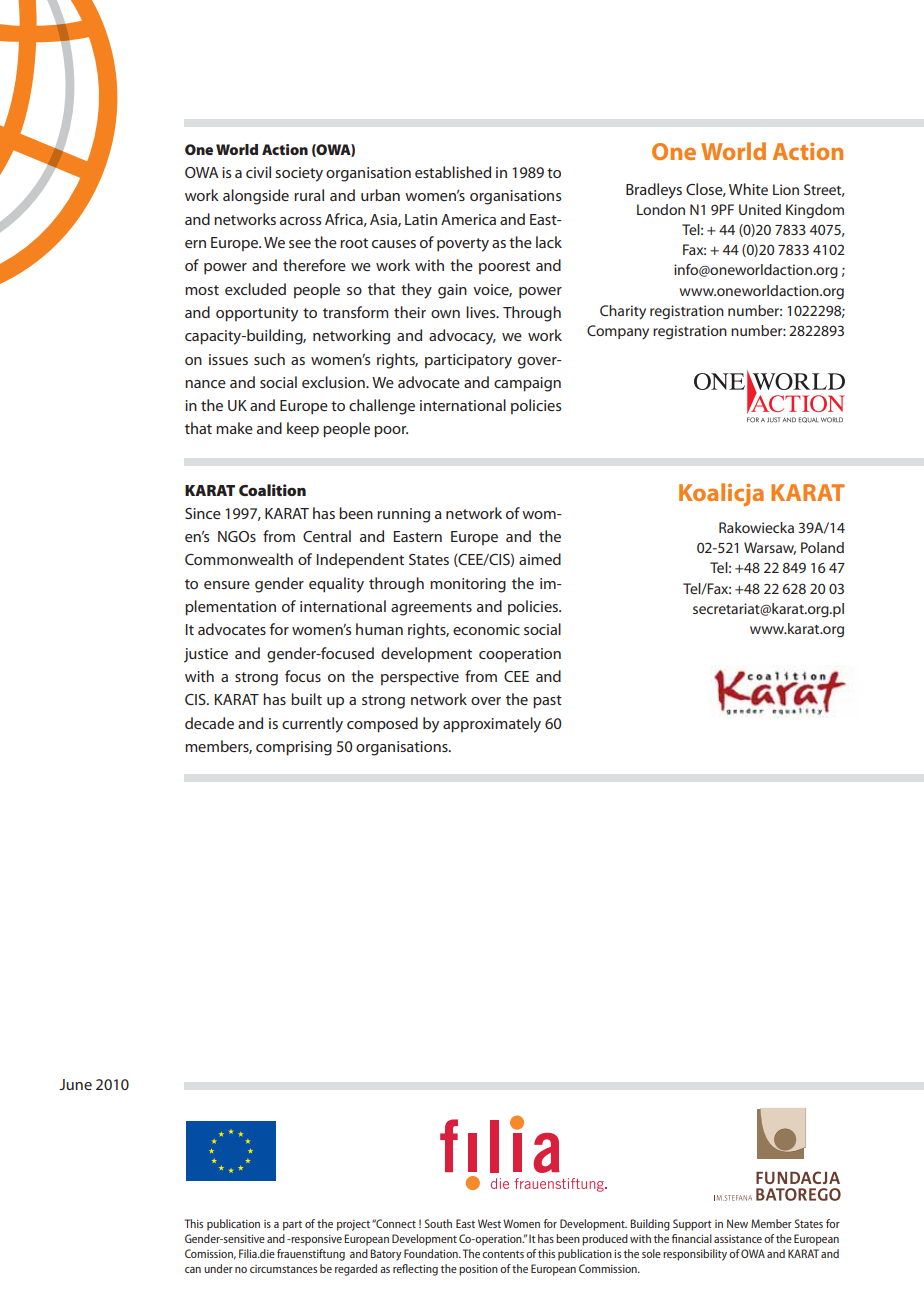 The width and height of the page is (924, 1308). What do you see at coordinates (492, 725) in the page?
I see `approximately` at bounding box center [492, 725].
